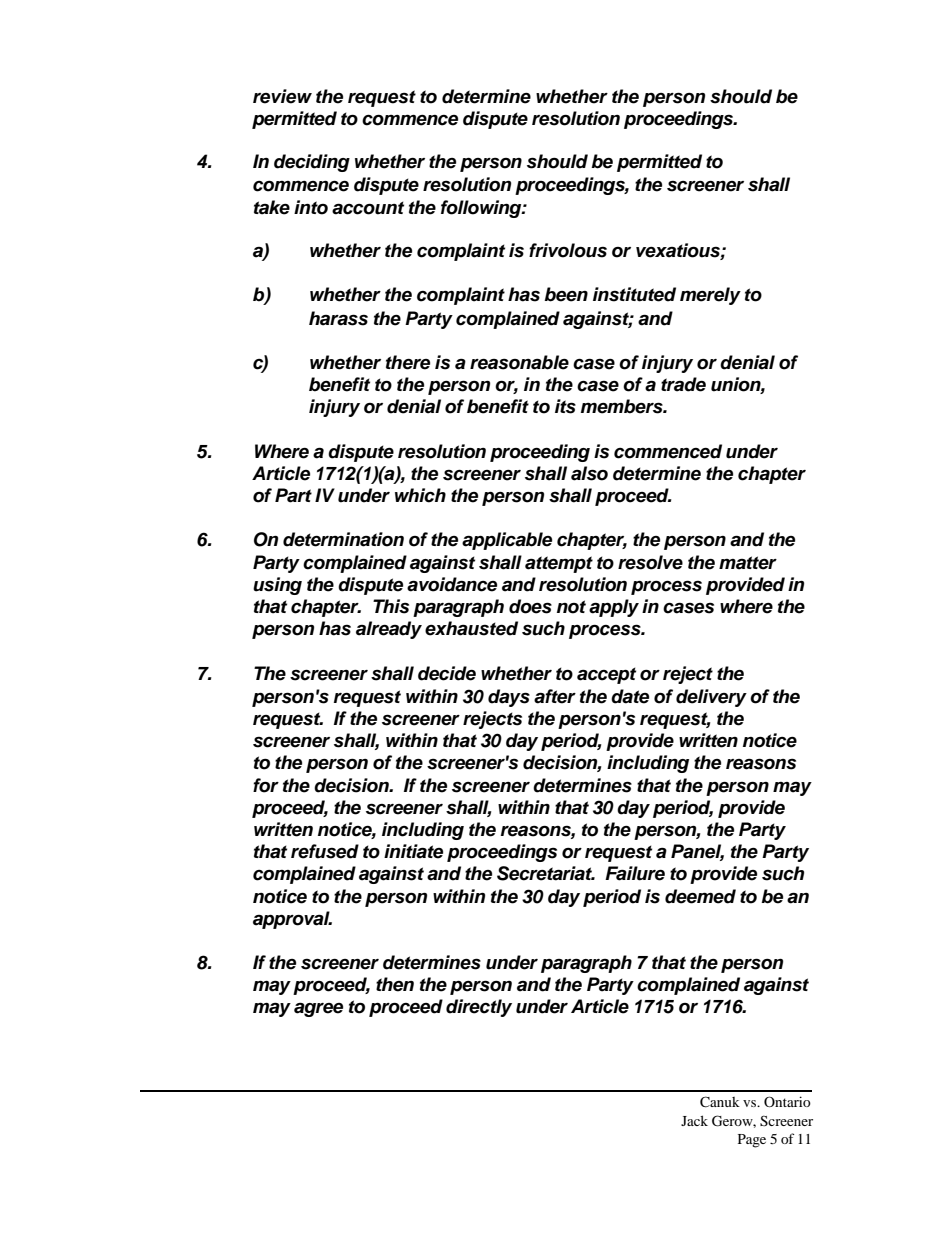 The image size is (952, 1233). Describe the element at coordinates (343, 539) in the screenshot. I see `determination` at that location.
